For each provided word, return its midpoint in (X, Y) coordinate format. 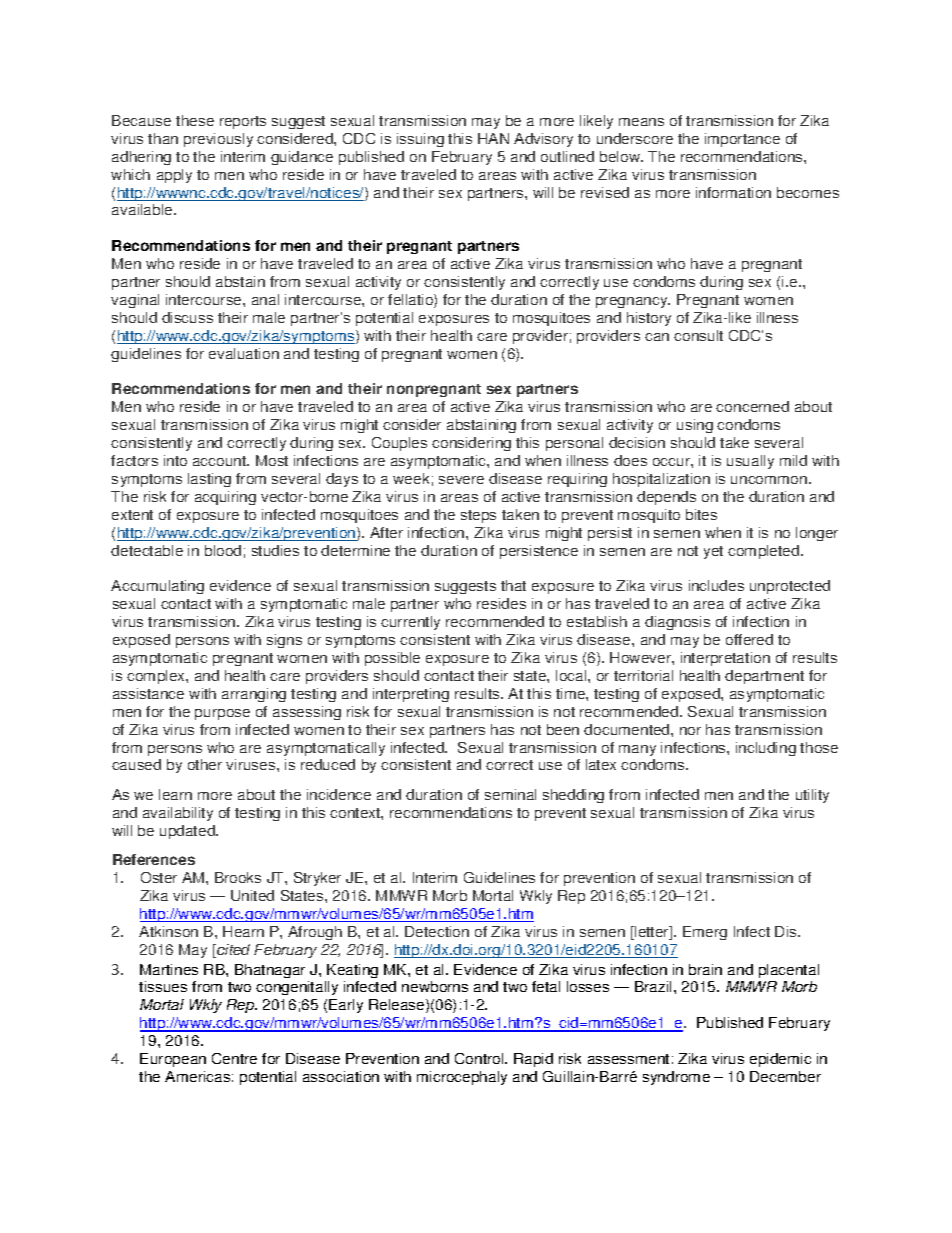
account (221, 461)
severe (461, 480)
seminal (510, 794)
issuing (420, 140)
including (766, 749)
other (205, 764)
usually (750, 462)
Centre (234, 1058)
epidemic (780, 1060)
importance (742, 140)
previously (218, 140)
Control (480, 1058)
